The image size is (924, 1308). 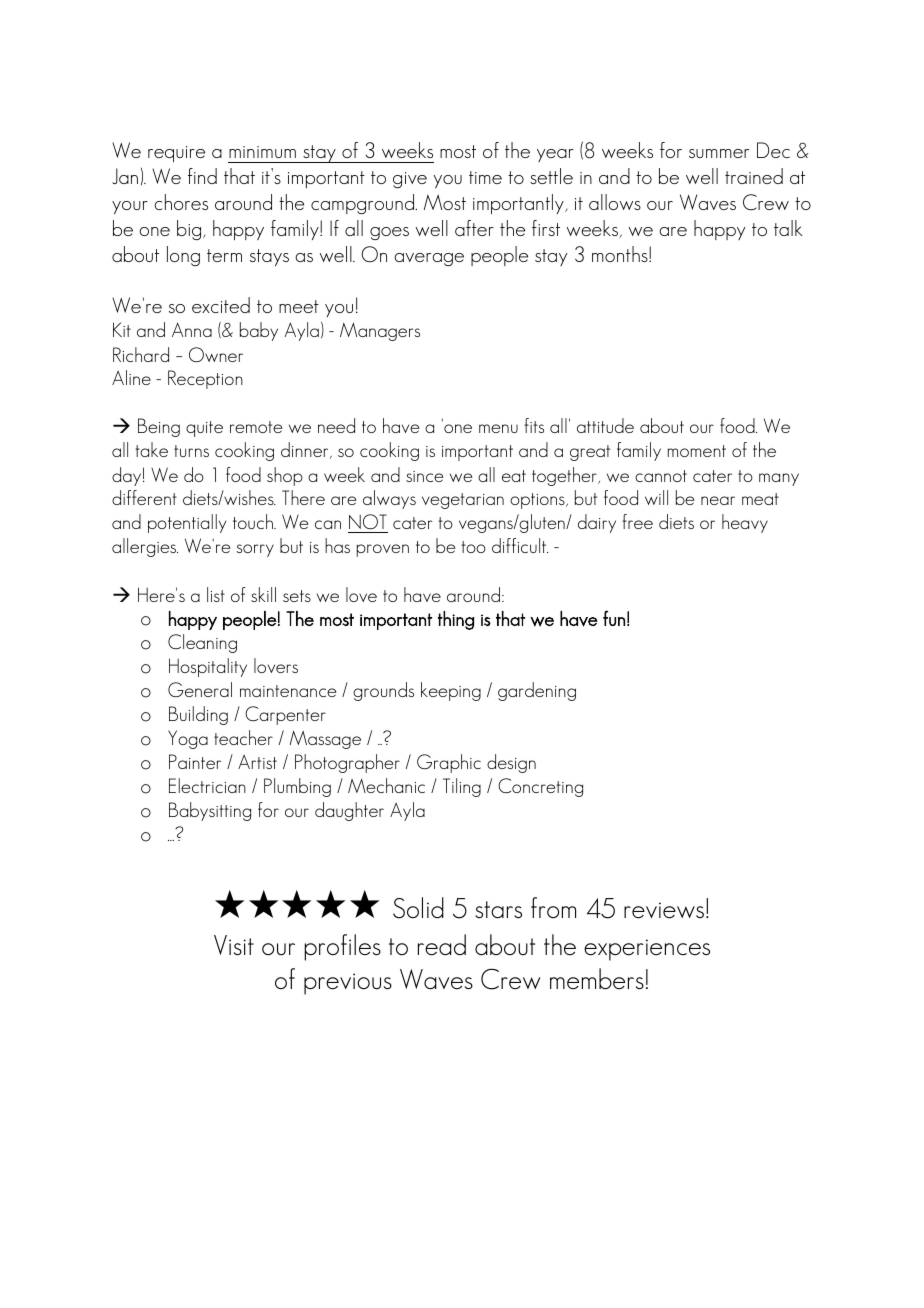 What do you see at coordinates (195, 761) in the screenshot?
I see `Painter` at bounding box center [195, 761].
